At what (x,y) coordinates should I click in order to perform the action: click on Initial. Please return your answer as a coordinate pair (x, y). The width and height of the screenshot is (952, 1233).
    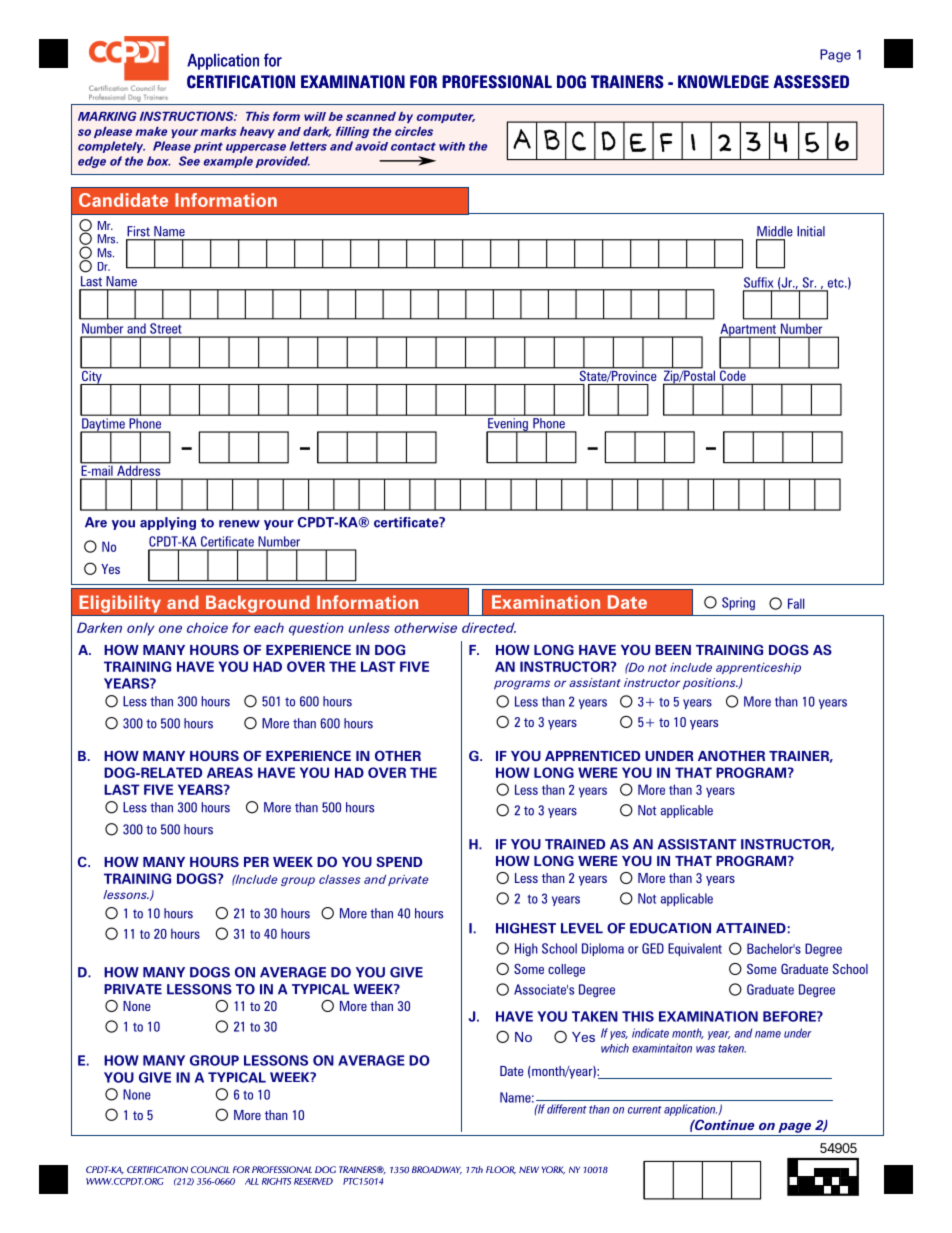
    Looking at the image, I should click on (811, 231).
